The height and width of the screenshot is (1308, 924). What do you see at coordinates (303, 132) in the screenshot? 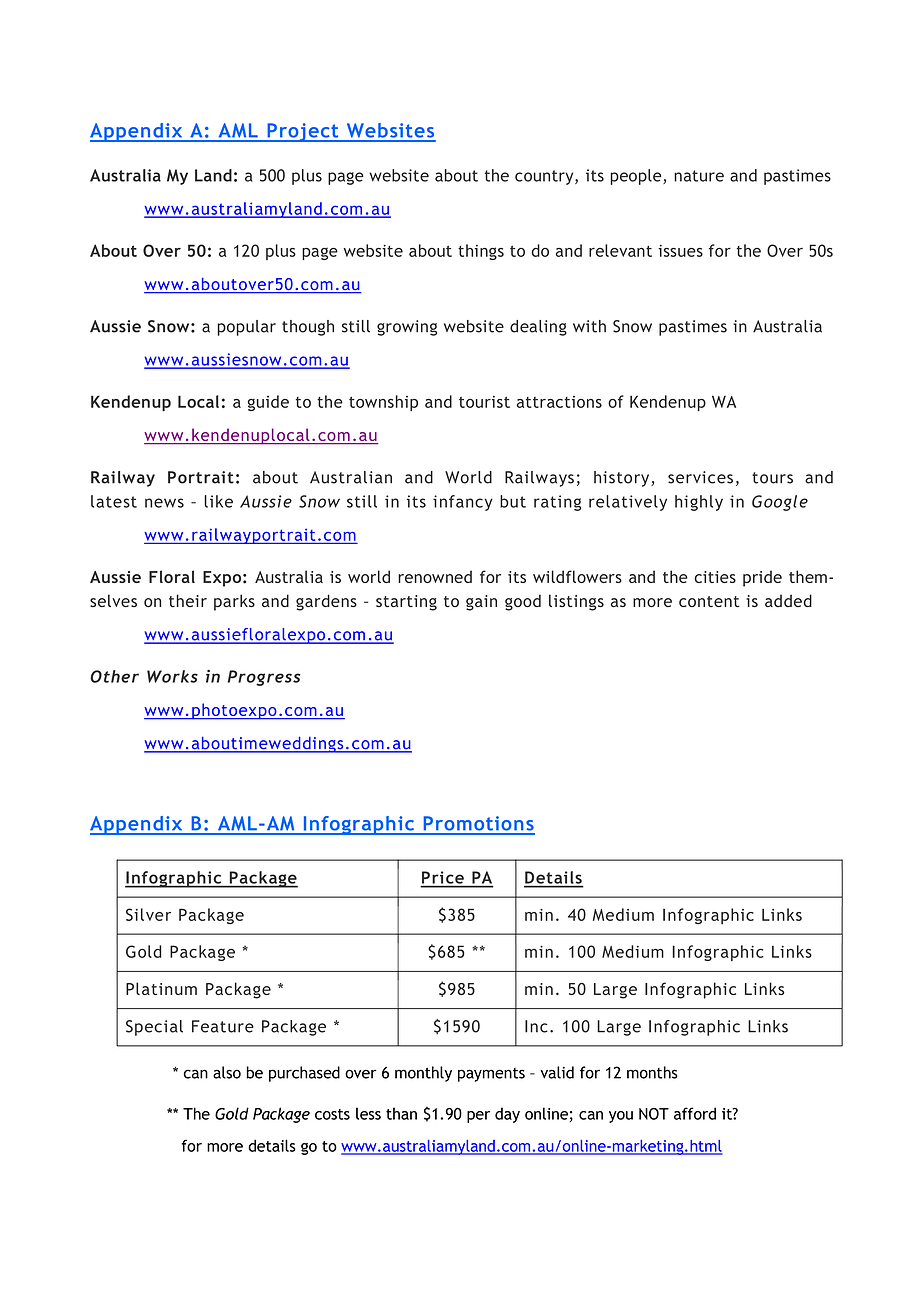
I see `Project` at bounding box center [303, 132].
